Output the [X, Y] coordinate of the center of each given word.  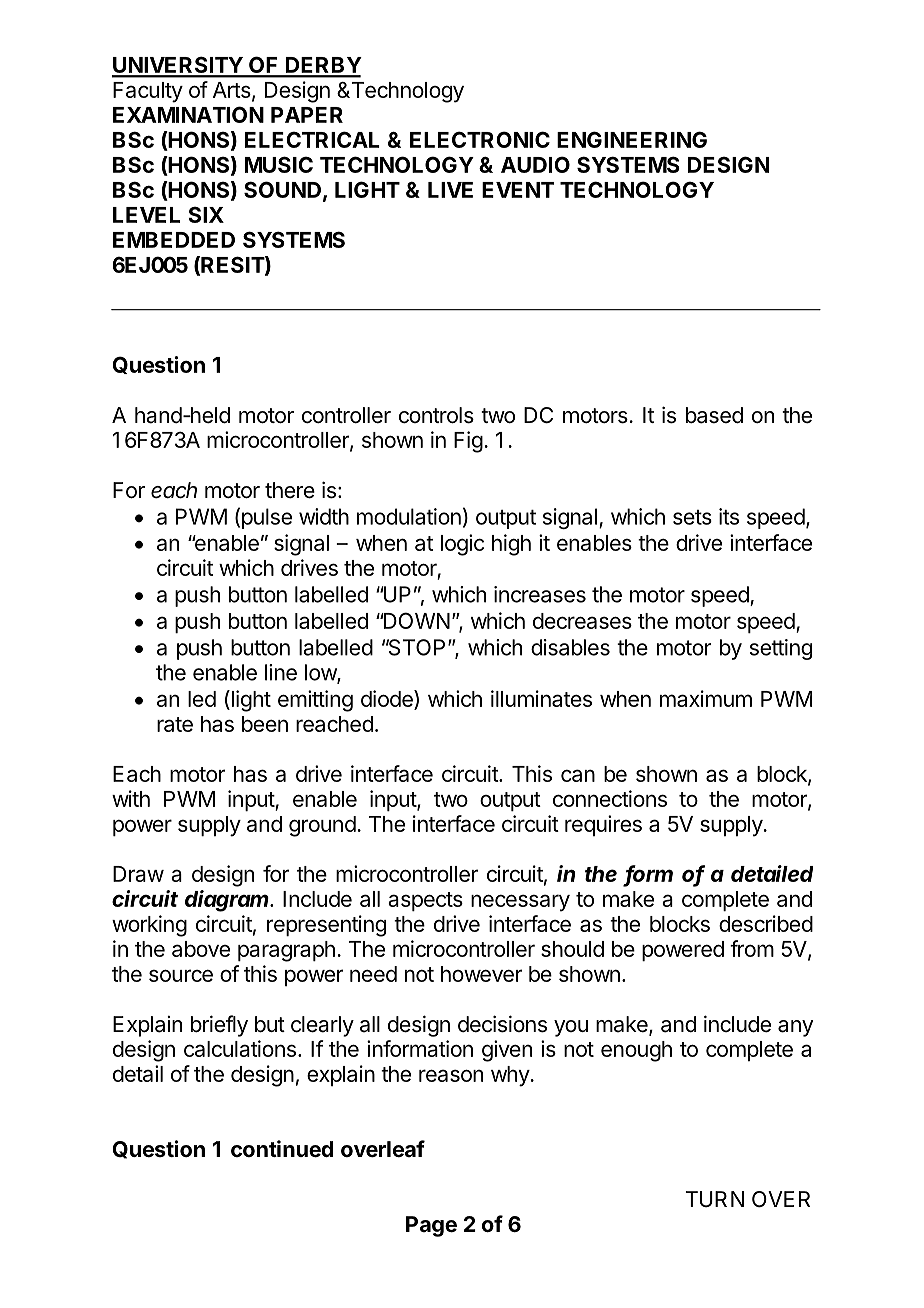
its [729, 516]
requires [603, 825]
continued [282, 1149]
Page [431, 1226]
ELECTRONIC [480, 139]
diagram [228, 901]
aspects [425, 901]
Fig [468, 442]
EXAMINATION [188, 114]
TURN [714, 1199]
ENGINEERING [632, 139]
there [290, 490]
